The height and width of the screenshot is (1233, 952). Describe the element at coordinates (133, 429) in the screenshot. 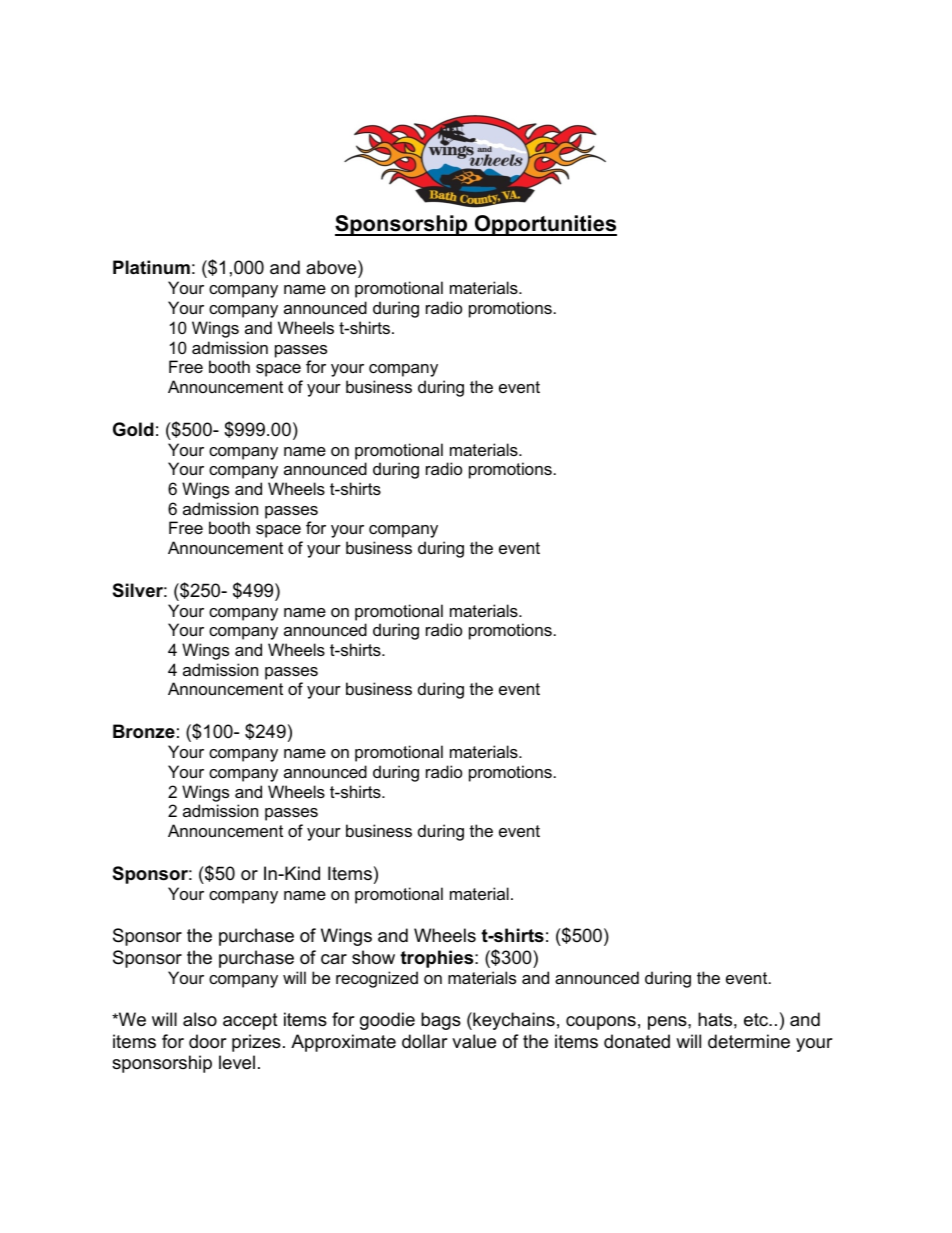

I see `Gold` at that location.
